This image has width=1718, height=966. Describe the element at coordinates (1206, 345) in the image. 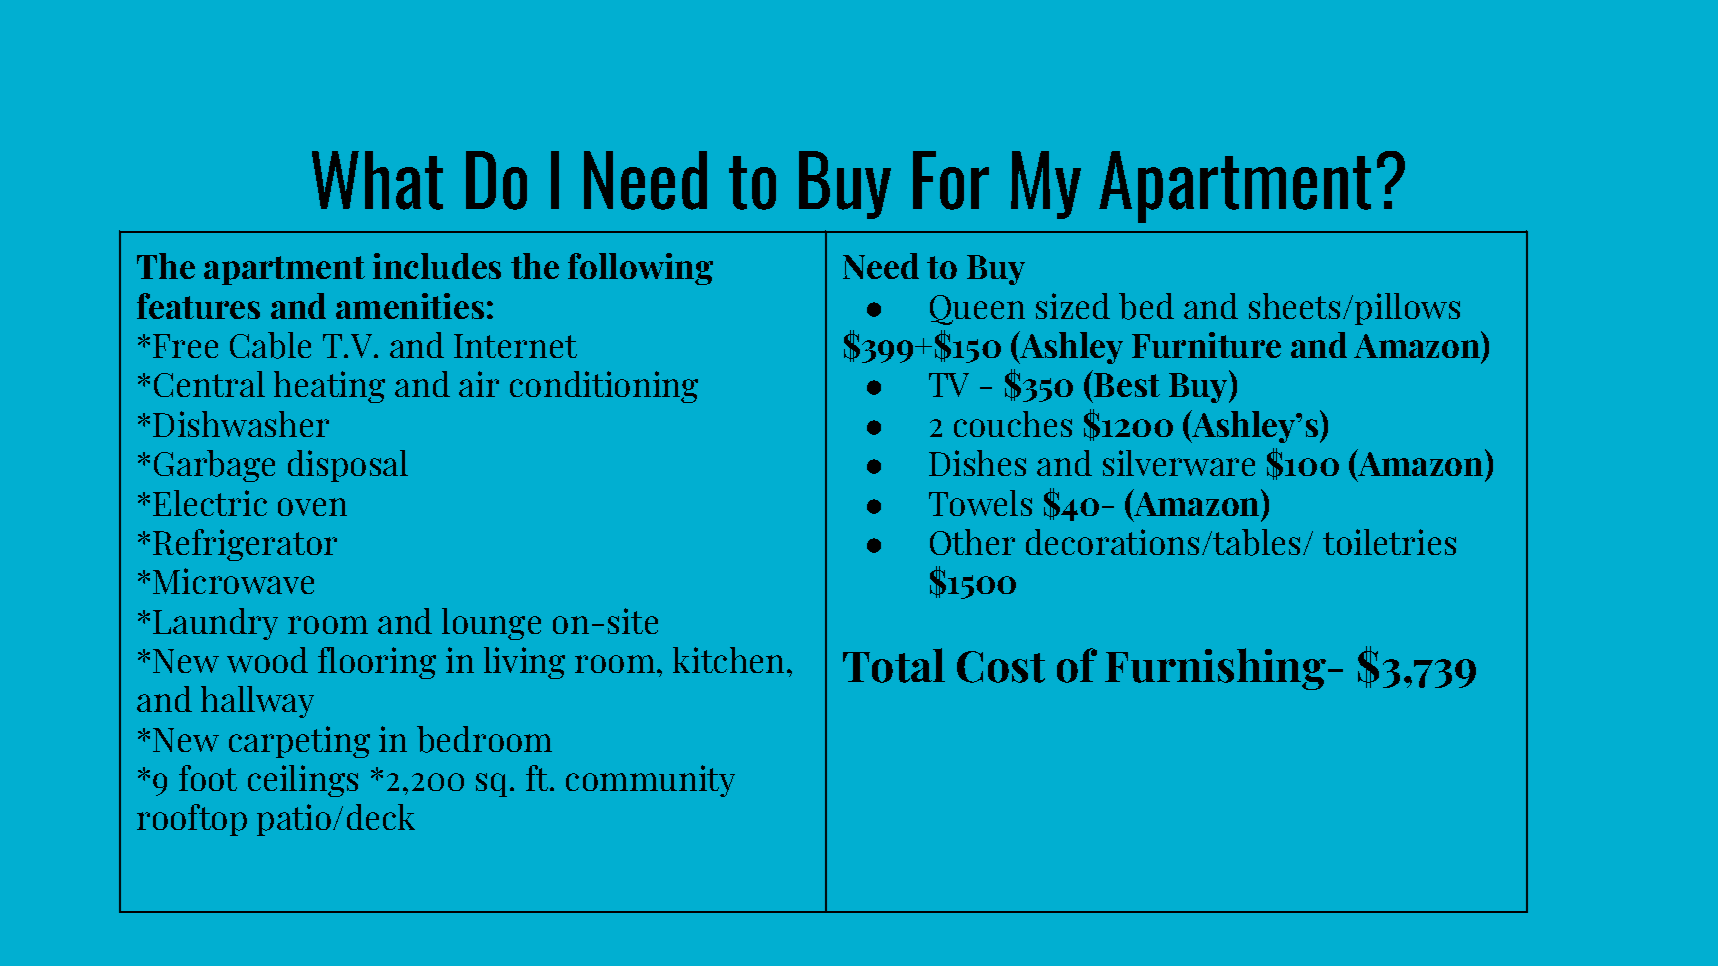

I see `Furniture` at that location.
